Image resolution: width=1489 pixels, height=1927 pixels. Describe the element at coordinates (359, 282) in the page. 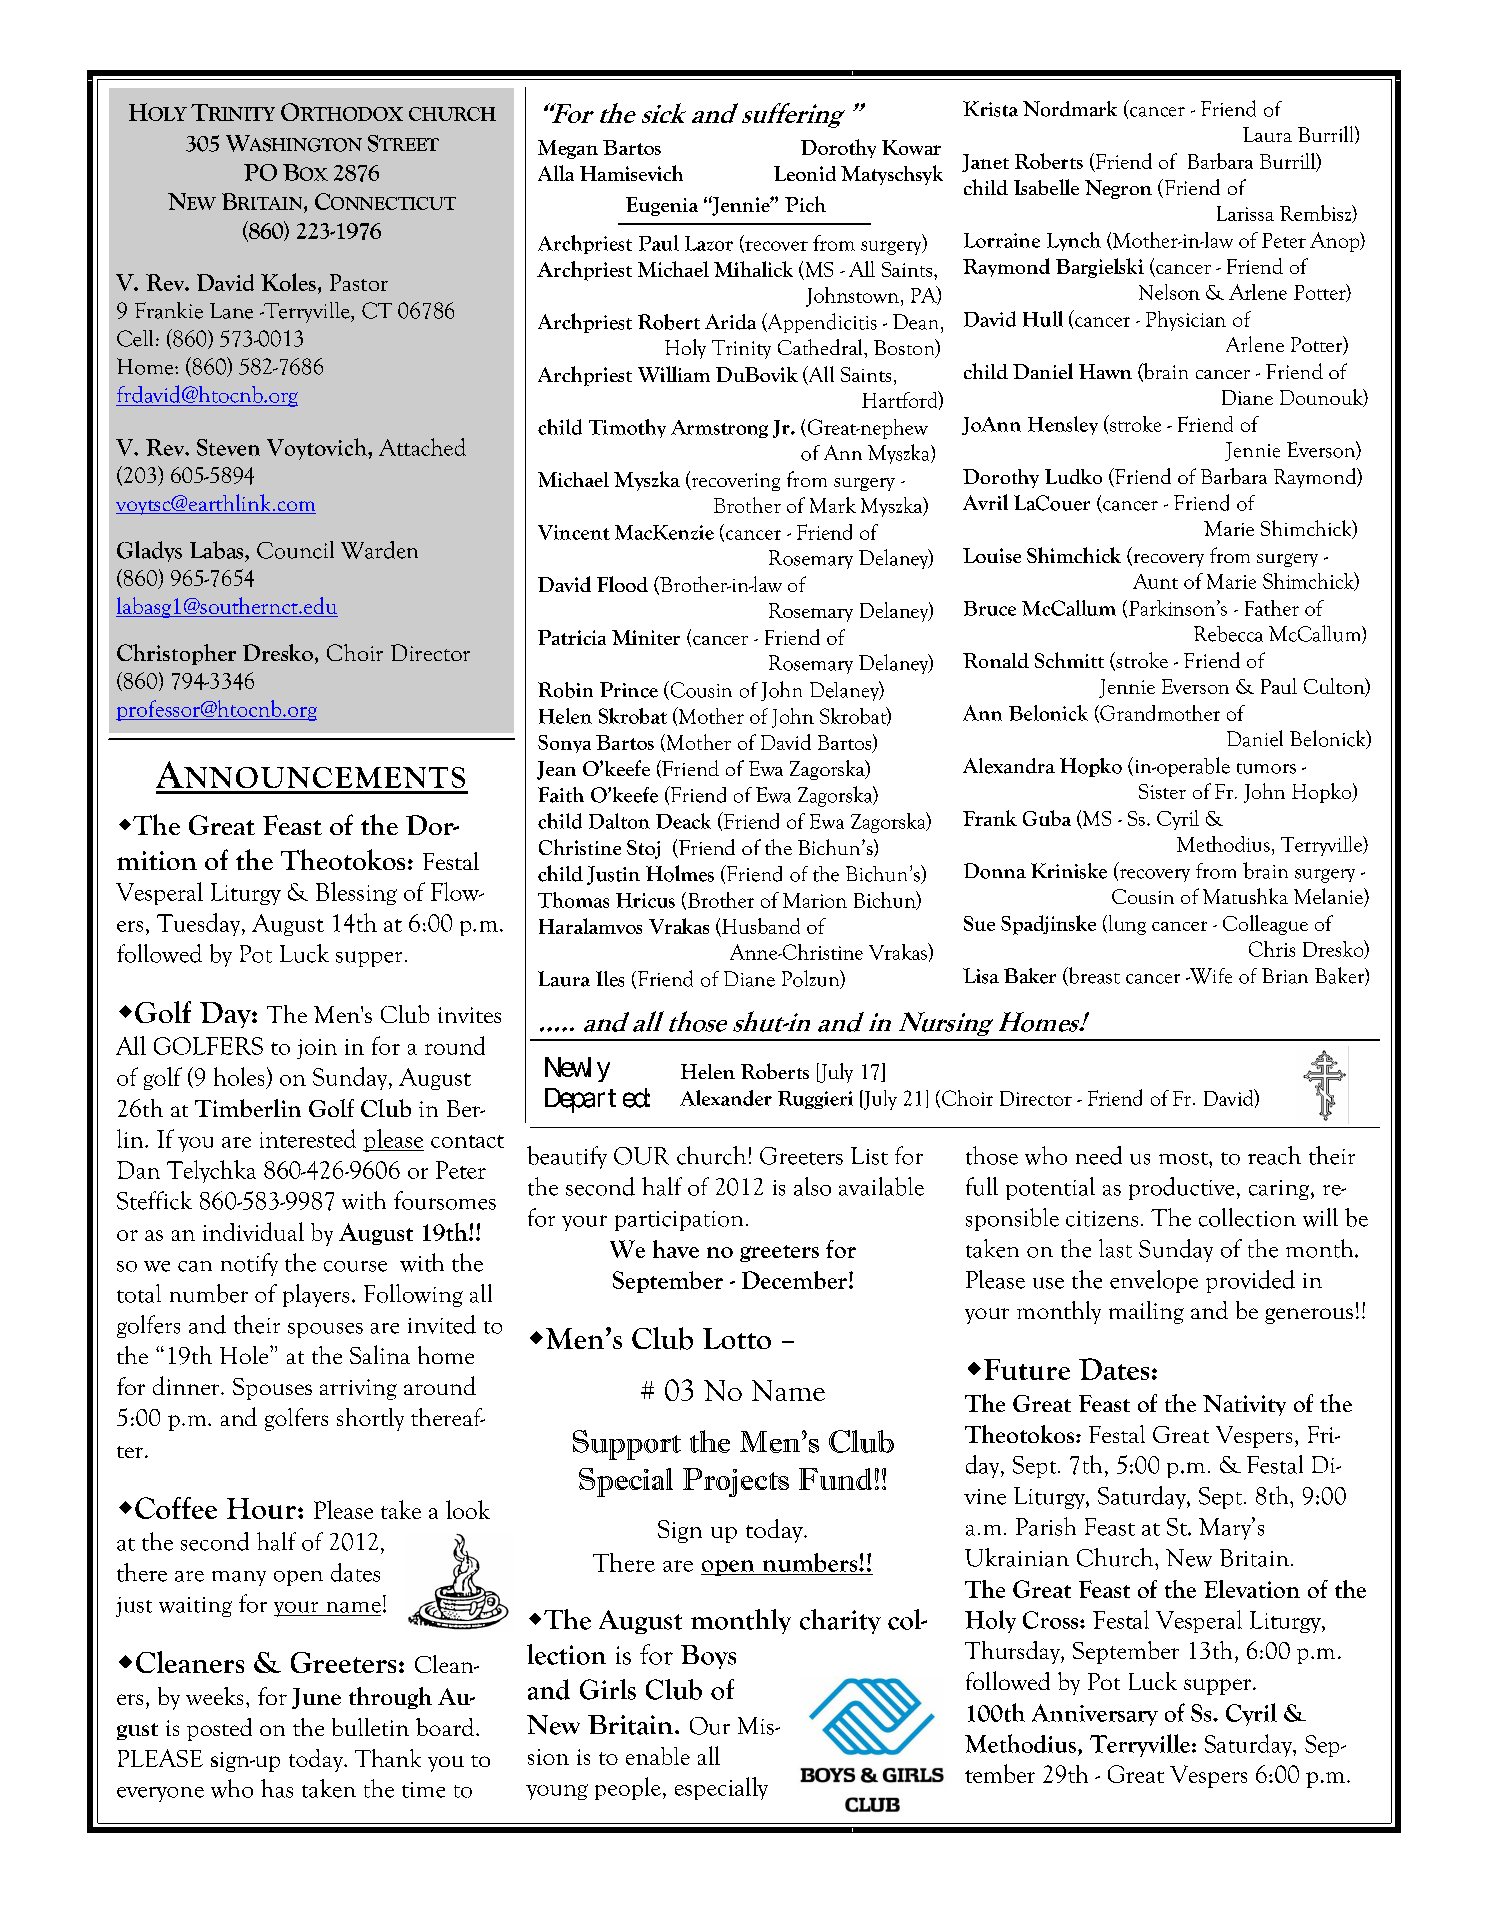

I see `Pastor` at that location.
